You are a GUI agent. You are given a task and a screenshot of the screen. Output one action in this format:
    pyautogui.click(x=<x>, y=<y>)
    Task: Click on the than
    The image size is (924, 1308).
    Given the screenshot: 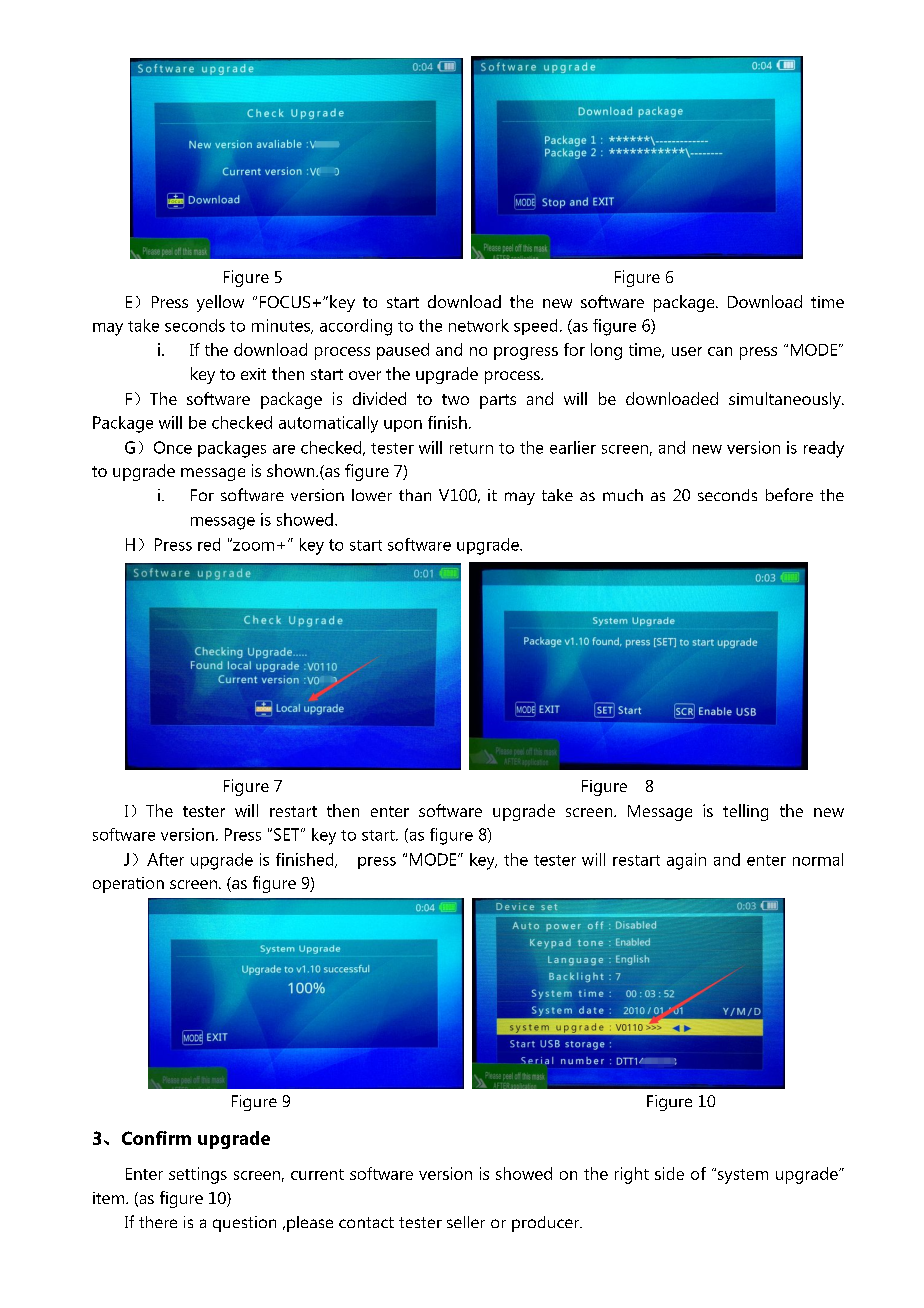 What is the action you would take?
    pyautogui.click(x=415, y=495)
